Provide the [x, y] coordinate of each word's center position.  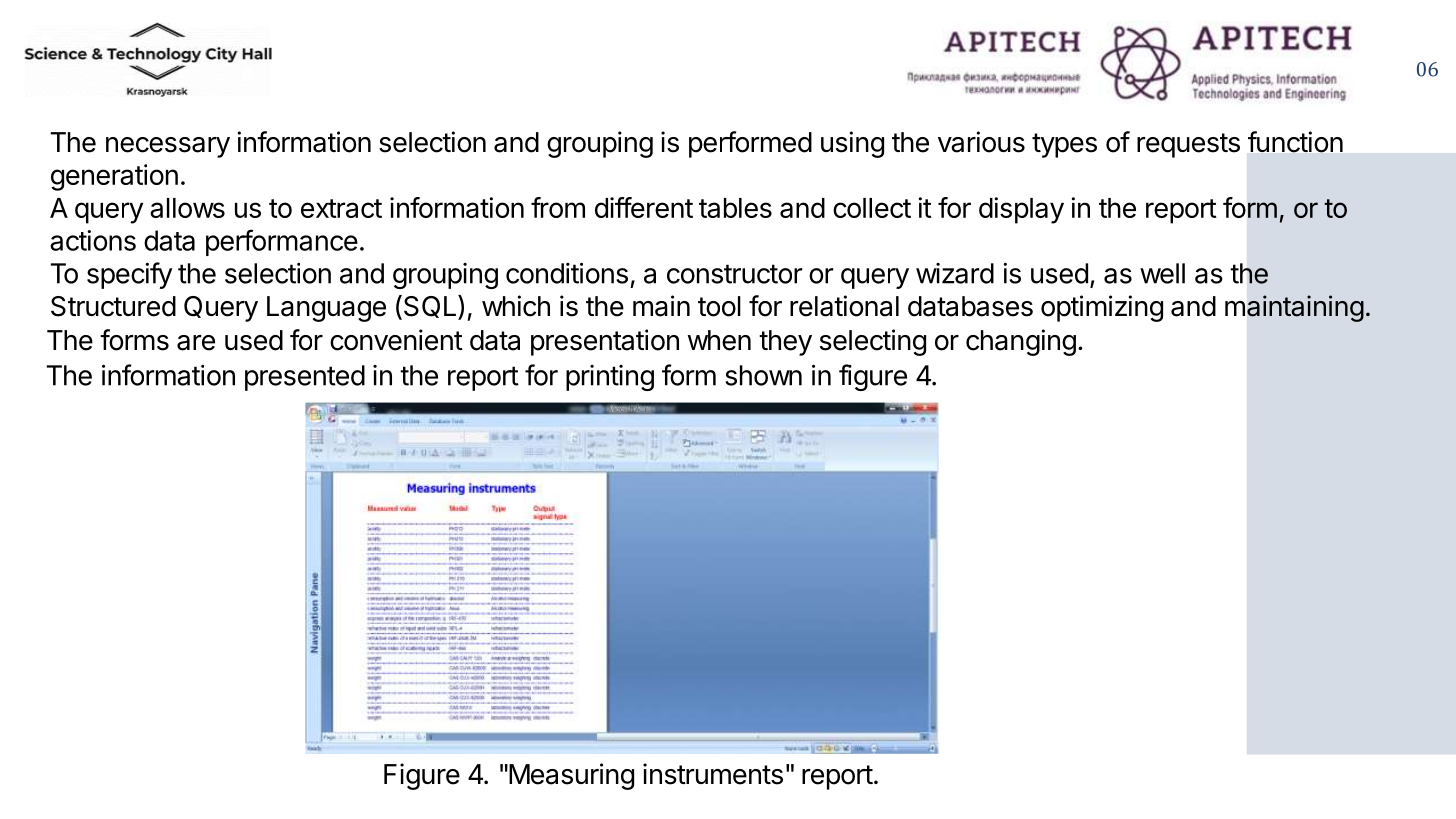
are [196, 343]
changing [1021, 342]
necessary [168, 147]
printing [610, 378]
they [785, 343]
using [852, 144]
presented [305, 378]
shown [763, 375]
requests [1188, 145]
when [719, 340]
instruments [713, 774]
